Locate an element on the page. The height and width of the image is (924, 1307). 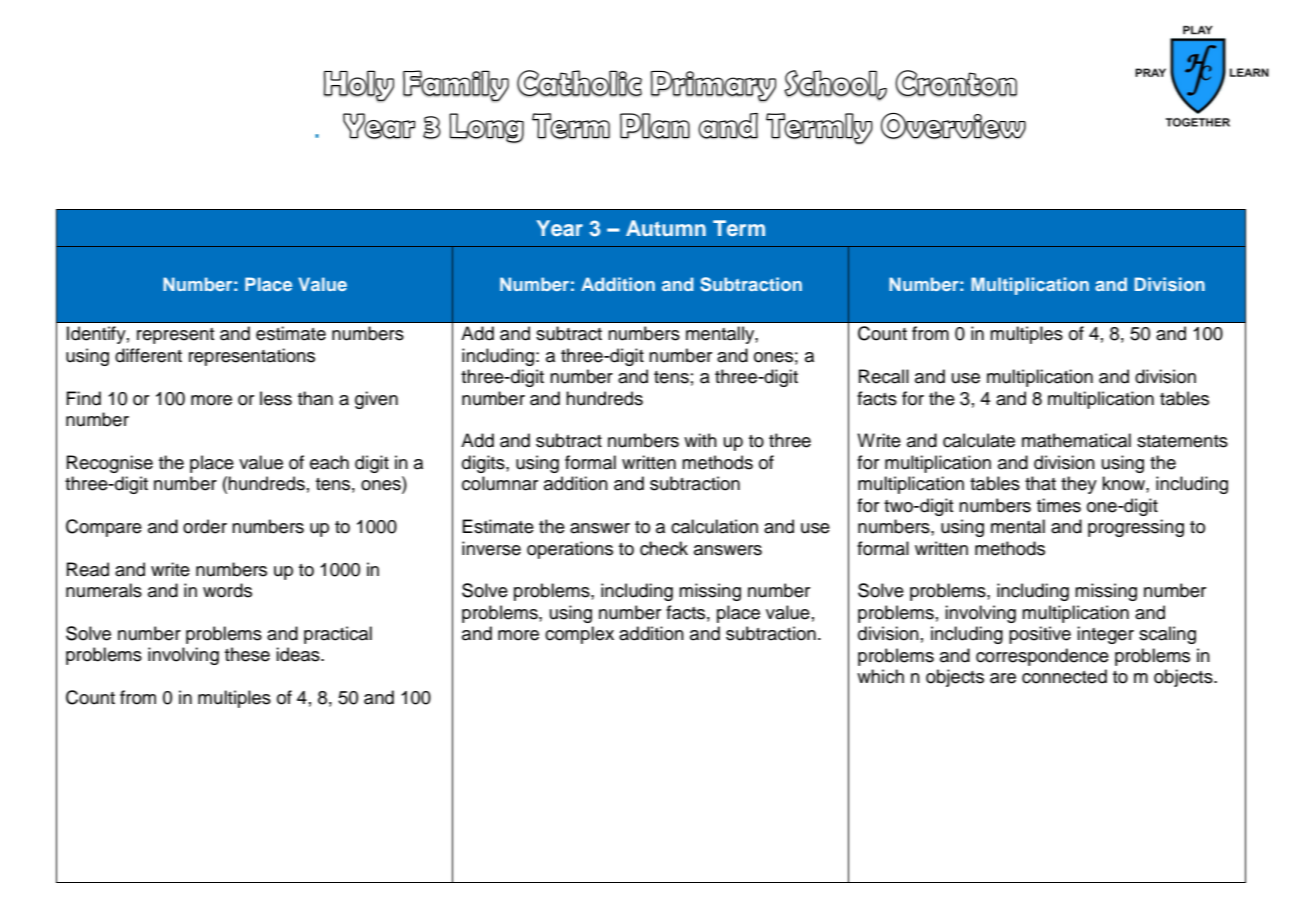
Recall is located at coordinates (884, 376).
